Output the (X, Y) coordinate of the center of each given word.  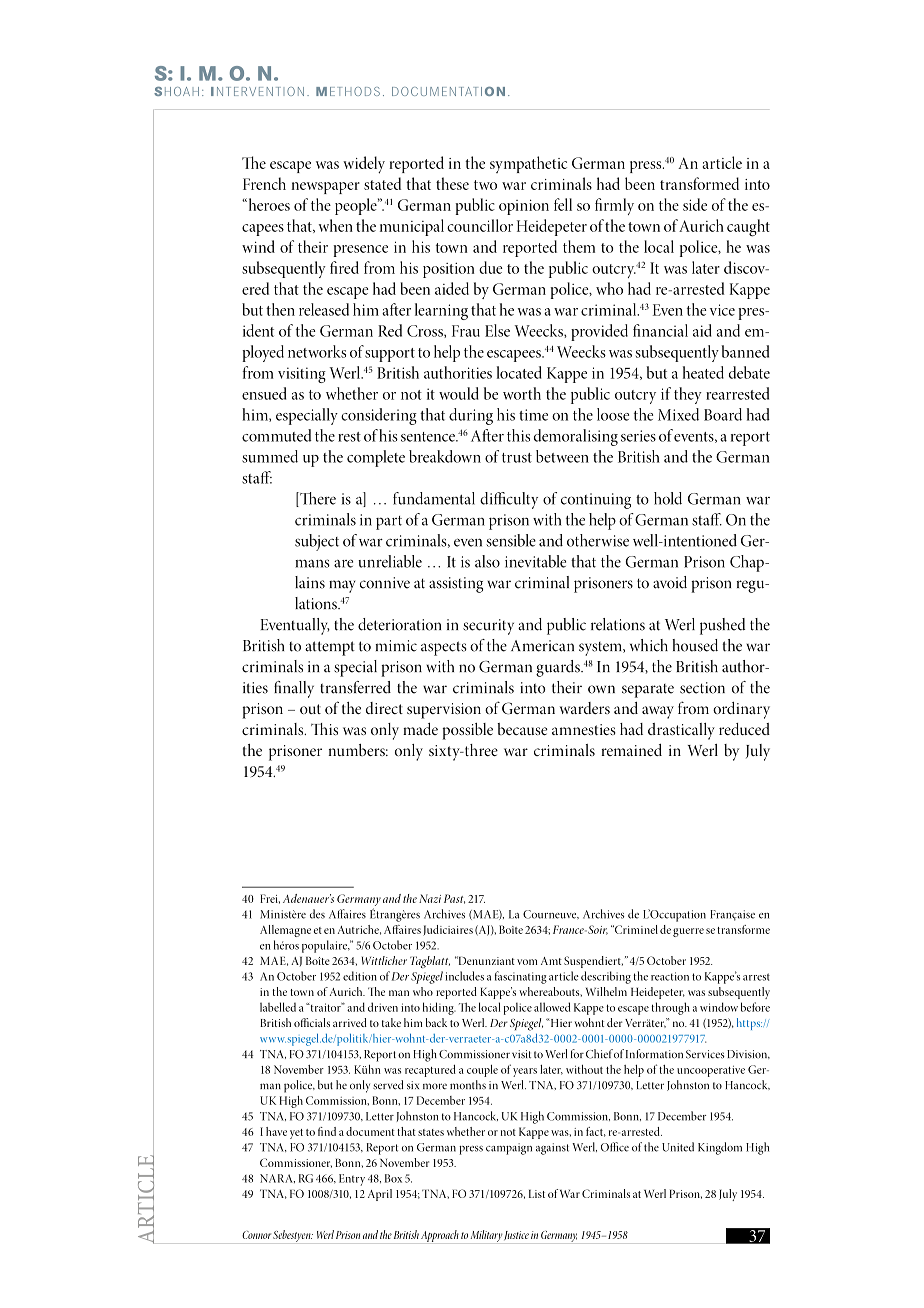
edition (360, 976)
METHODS (348, 91)
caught (748, 228)
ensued (264, 393)
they (688, 395)
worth (522, 393)
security (488, 627)
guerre (688, 932)
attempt (330, 648)
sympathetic (528, 164)
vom (527, 962)
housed (695, 645)
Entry (352, 1180)
